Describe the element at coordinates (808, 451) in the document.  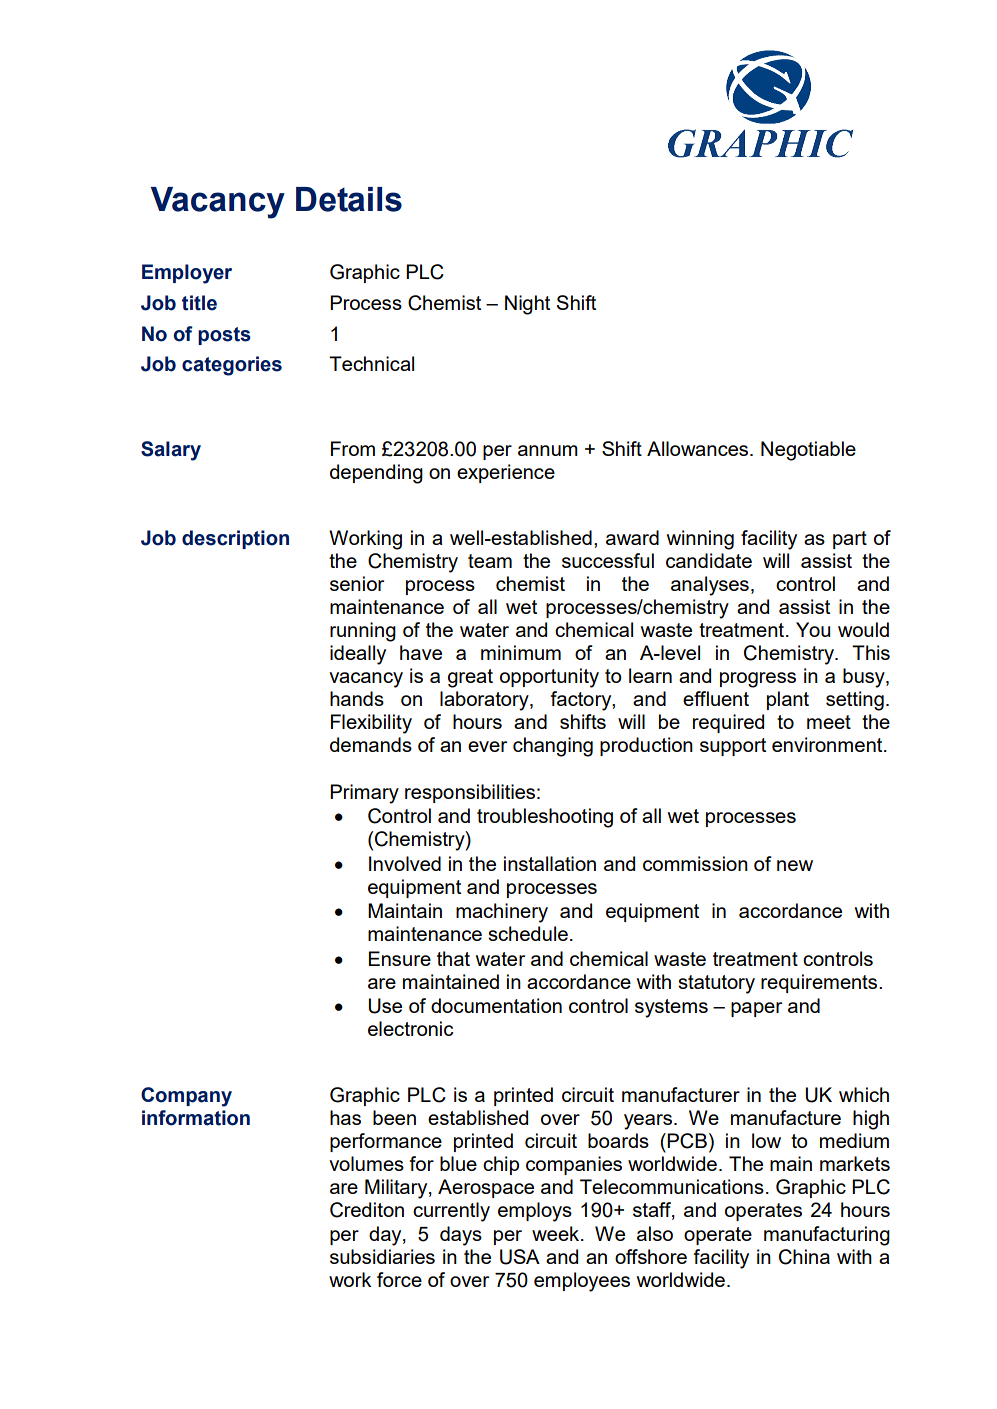
I see `Negotiable` at that location.
